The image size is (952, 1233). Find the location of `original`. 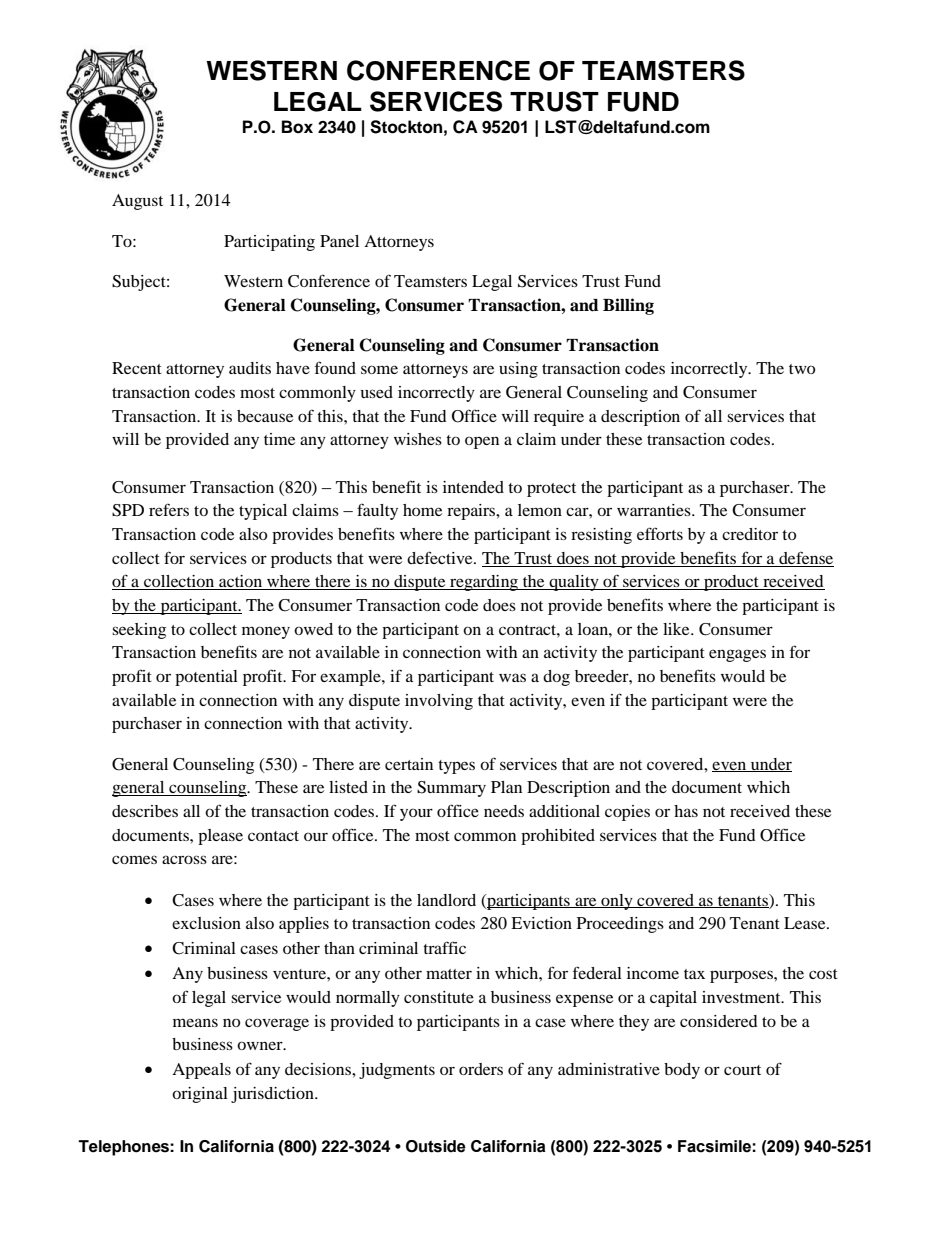

original is located at coordinates (200, 1095).
